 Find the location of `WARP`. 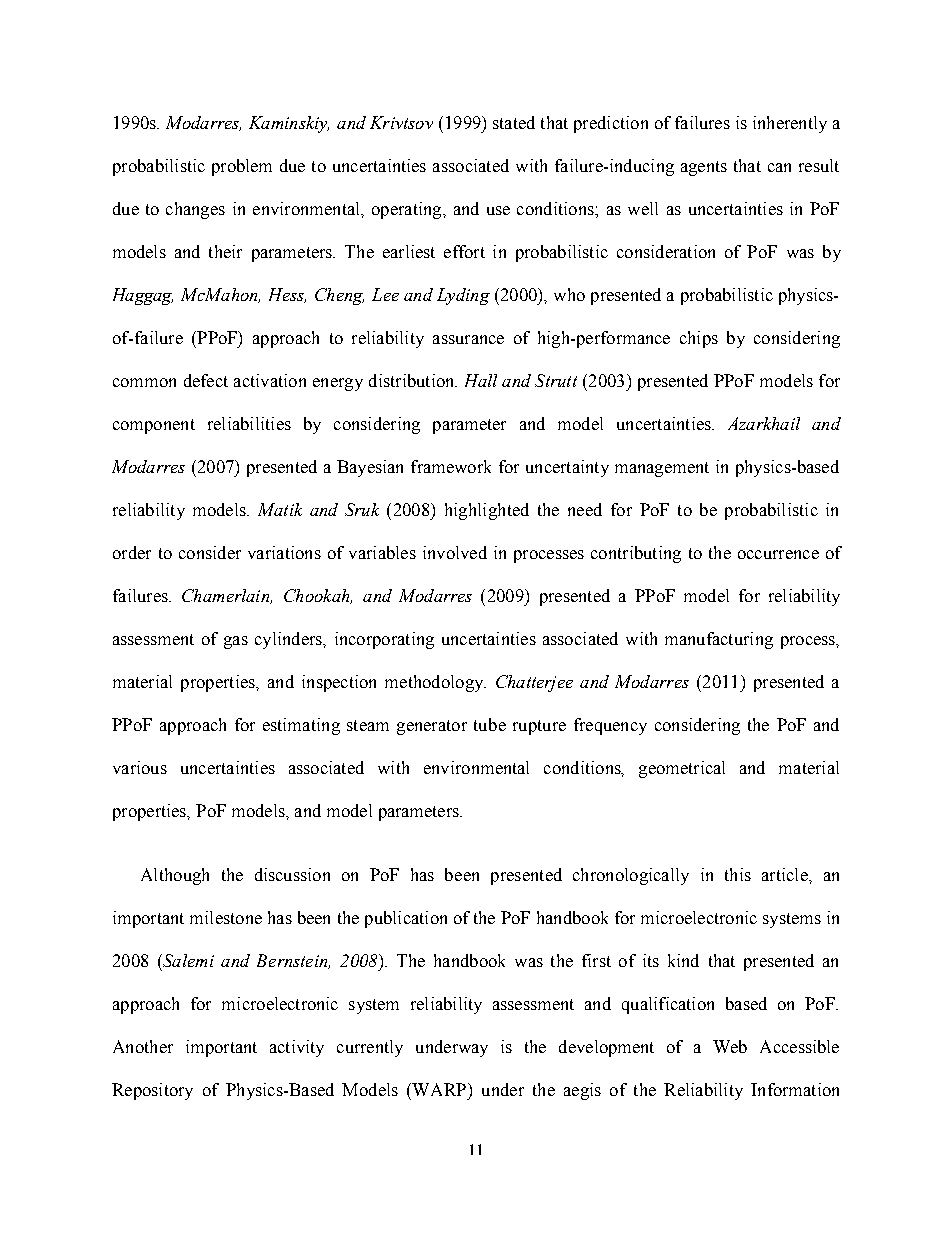

WARP is located at coordinates (439, 1089).
